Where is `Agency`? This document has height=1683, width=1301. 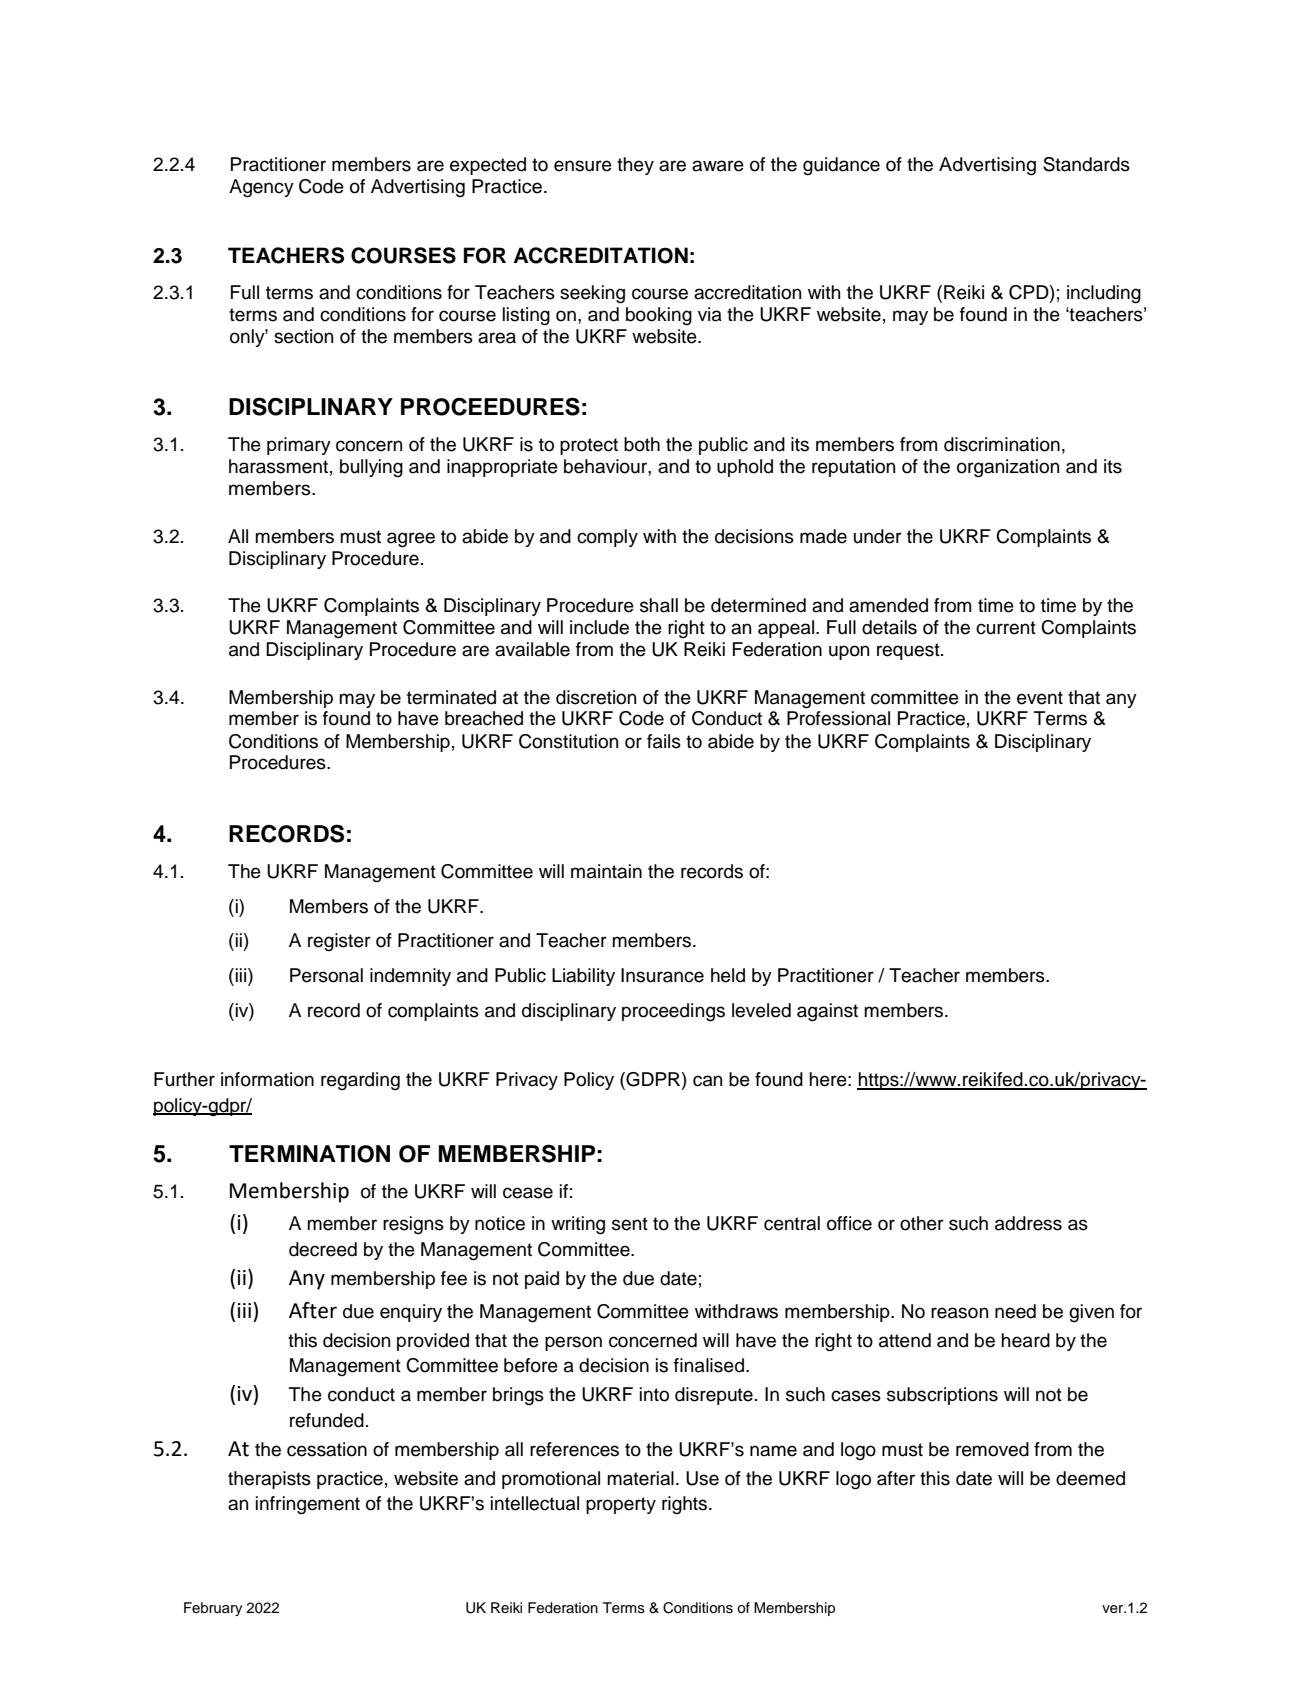
Agency is located at coordinates (261, 188).
